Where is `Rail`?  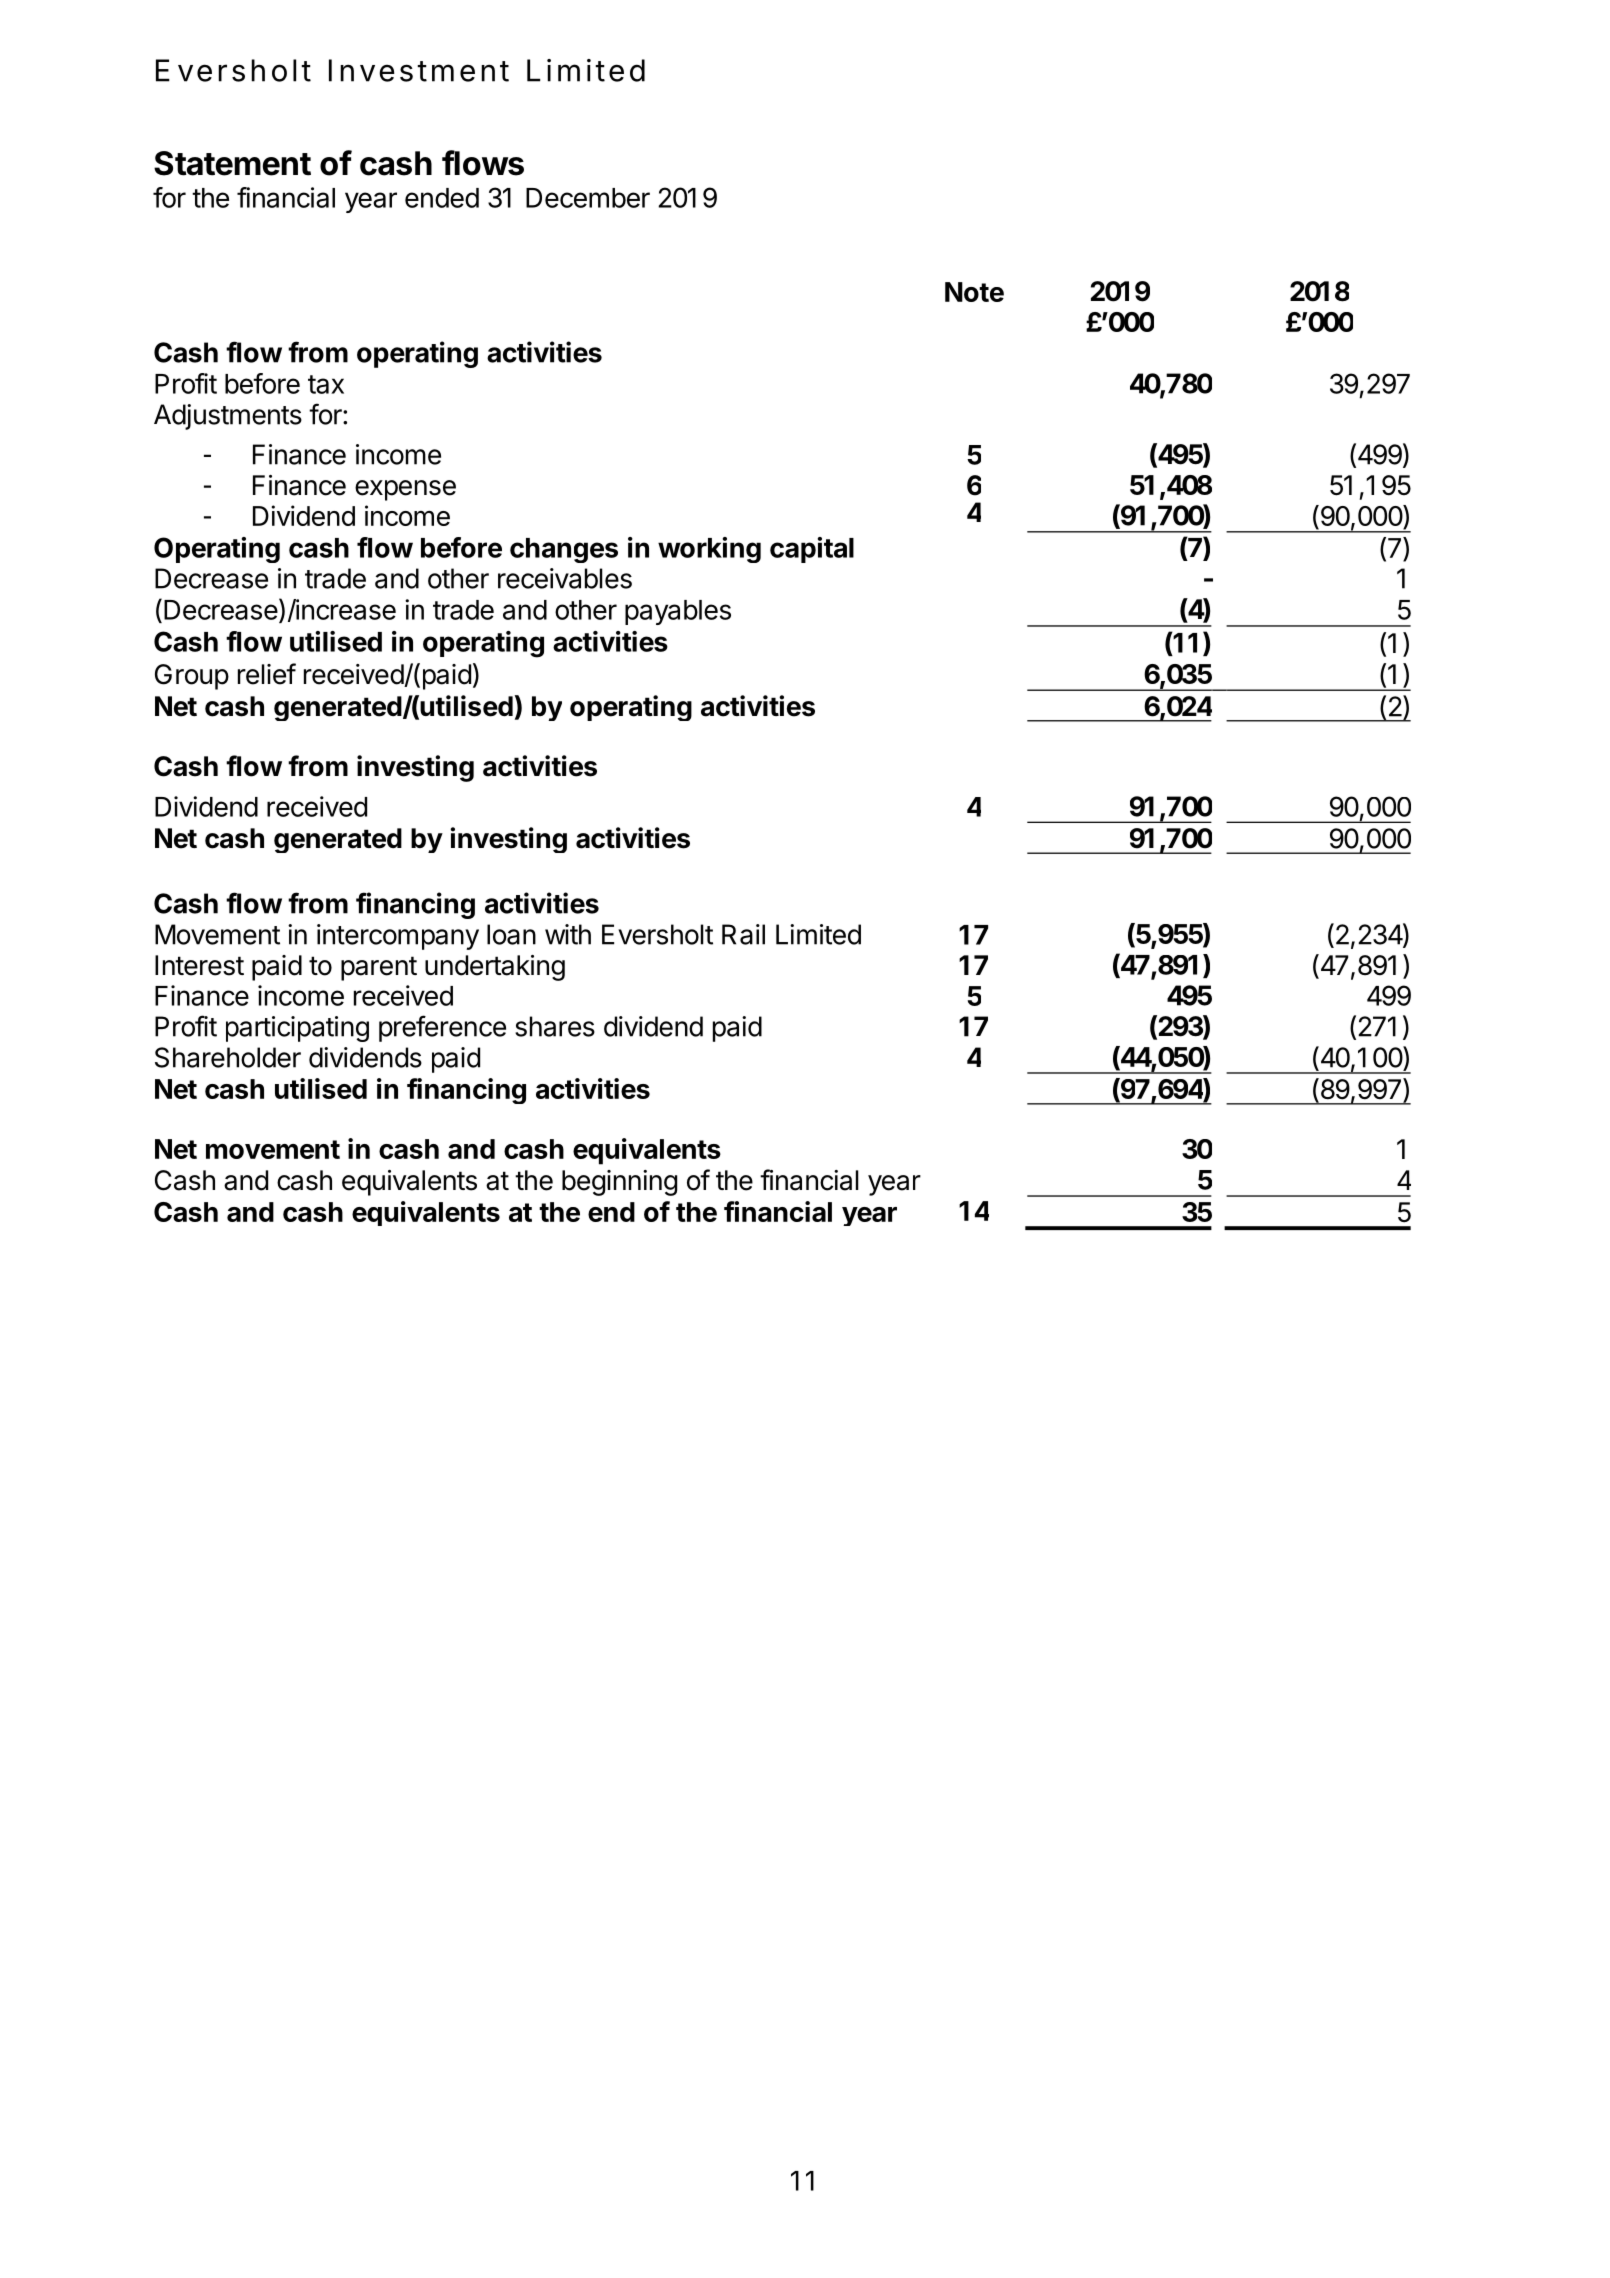 Rail is located at coordinates (743, 934).
